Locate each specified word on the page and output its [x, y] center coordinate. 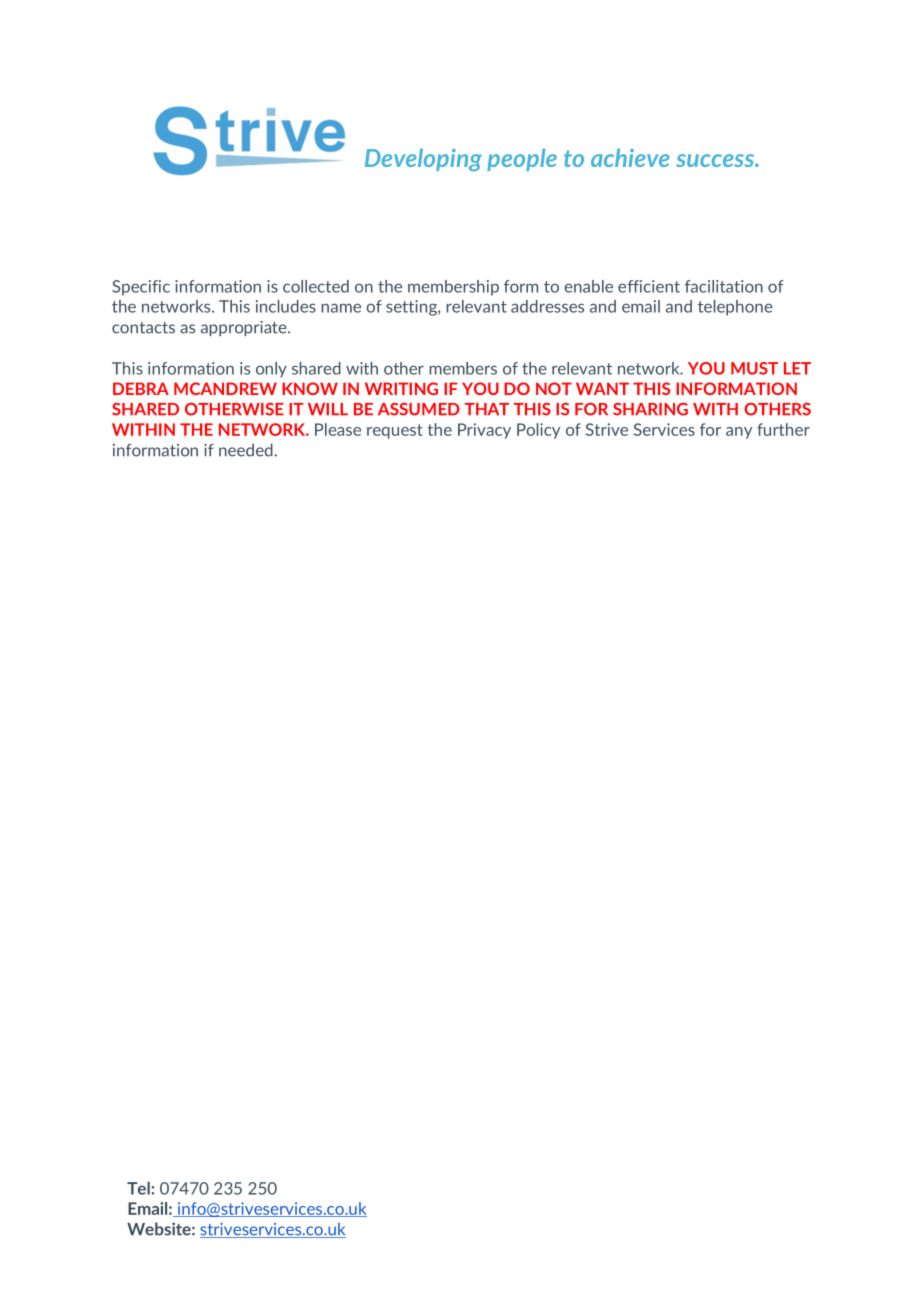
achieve [630, 158]
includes [286, 306]
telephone [735, 308]
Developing [423, 160]
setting [412, 308]
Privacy [484, 431]
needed [246, 450]
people [522, 160]
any [739, 433]
